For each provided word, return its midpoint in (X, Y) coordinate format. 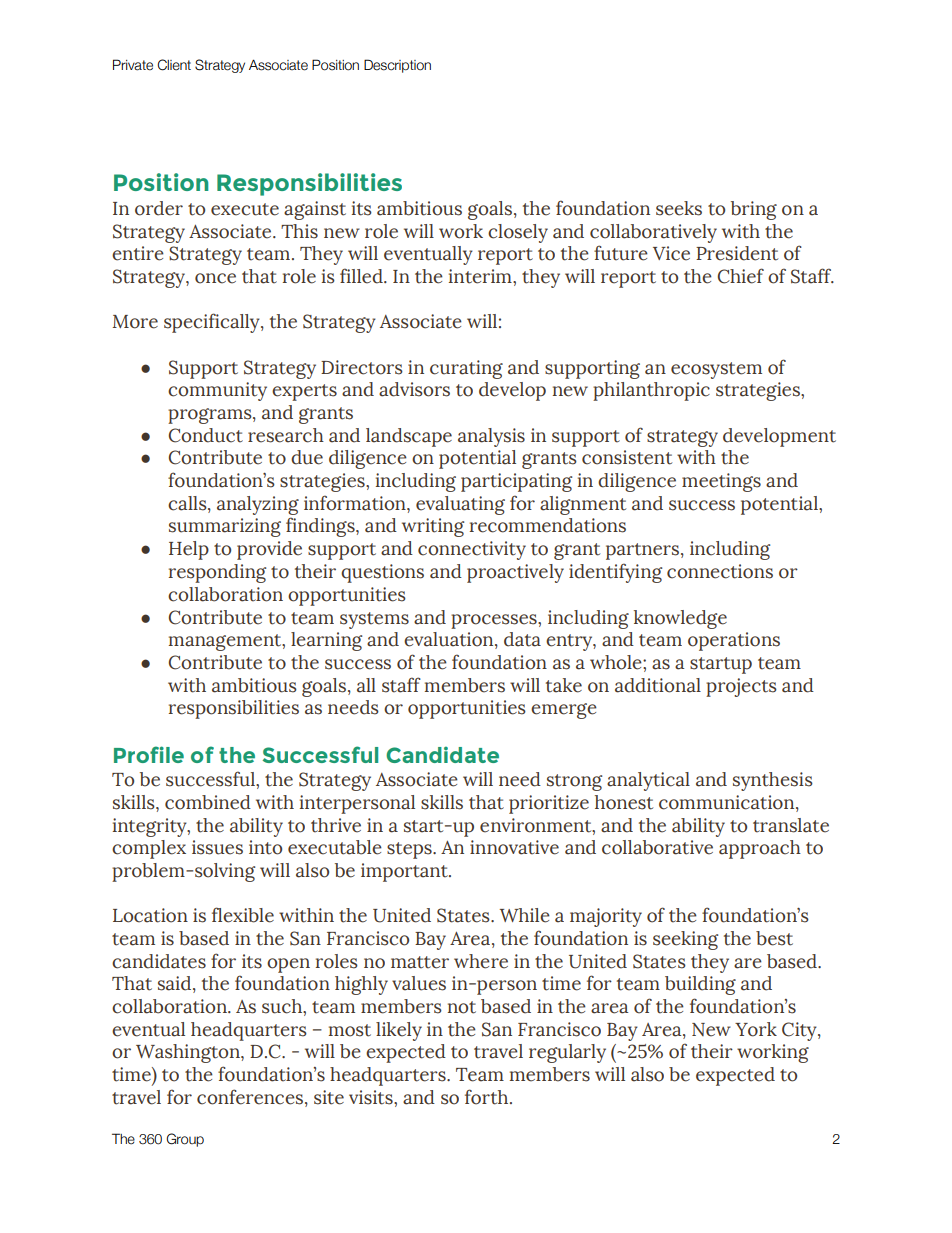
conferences (250, 1097)
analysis (491, 437)
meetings (721, 482)
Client (174, 65)
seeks (679, 208)
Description (397, 66)
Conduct (206, 435)
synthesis (773, 781)
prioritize (549, 804)
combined (208, 802)
